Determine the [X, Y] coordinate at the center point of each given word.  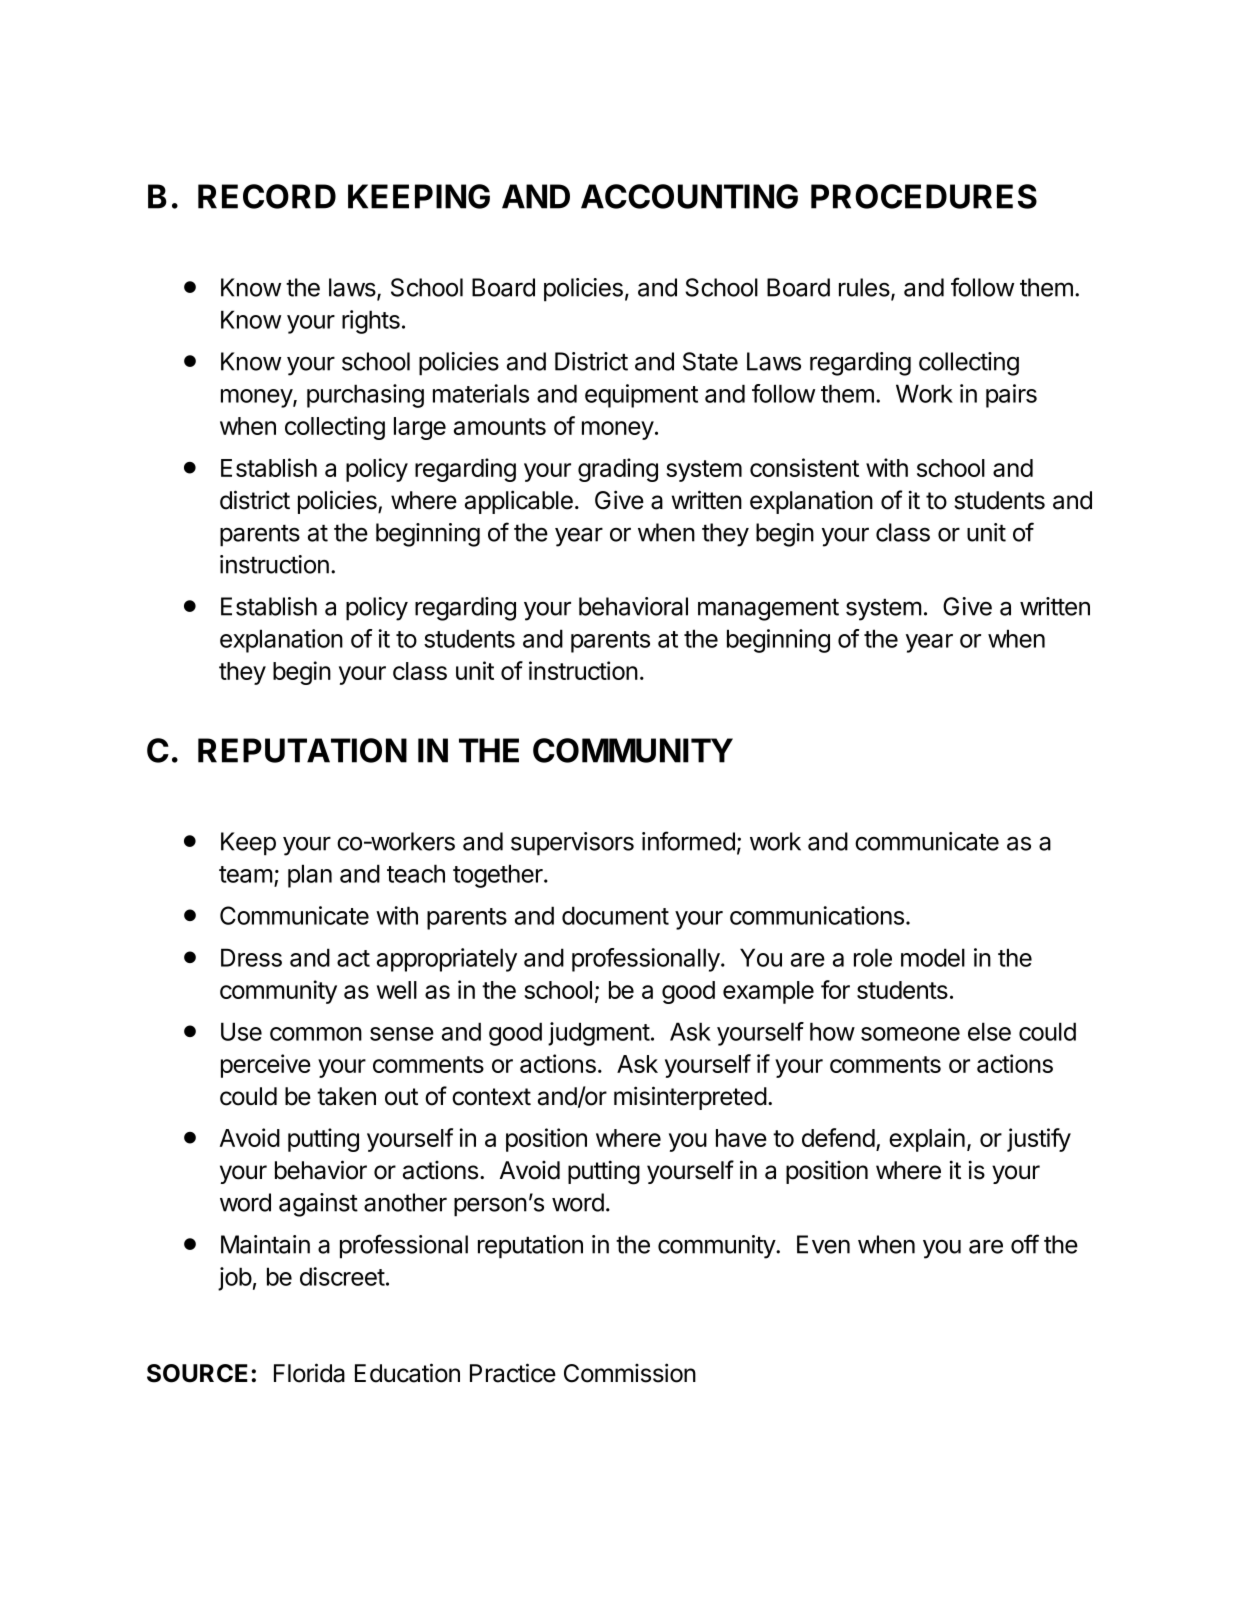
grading [618, 470]
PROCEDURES [924, 196]
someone [910, 1034]
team [245, 874]
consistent [804, 467]
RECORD [267, 196]
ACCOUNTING [689, 196]
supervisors [572, 844]
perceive [266, 1066]
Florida [309, 1373]
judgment [599, 1034]
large [420, 428]
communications [817, 915]
